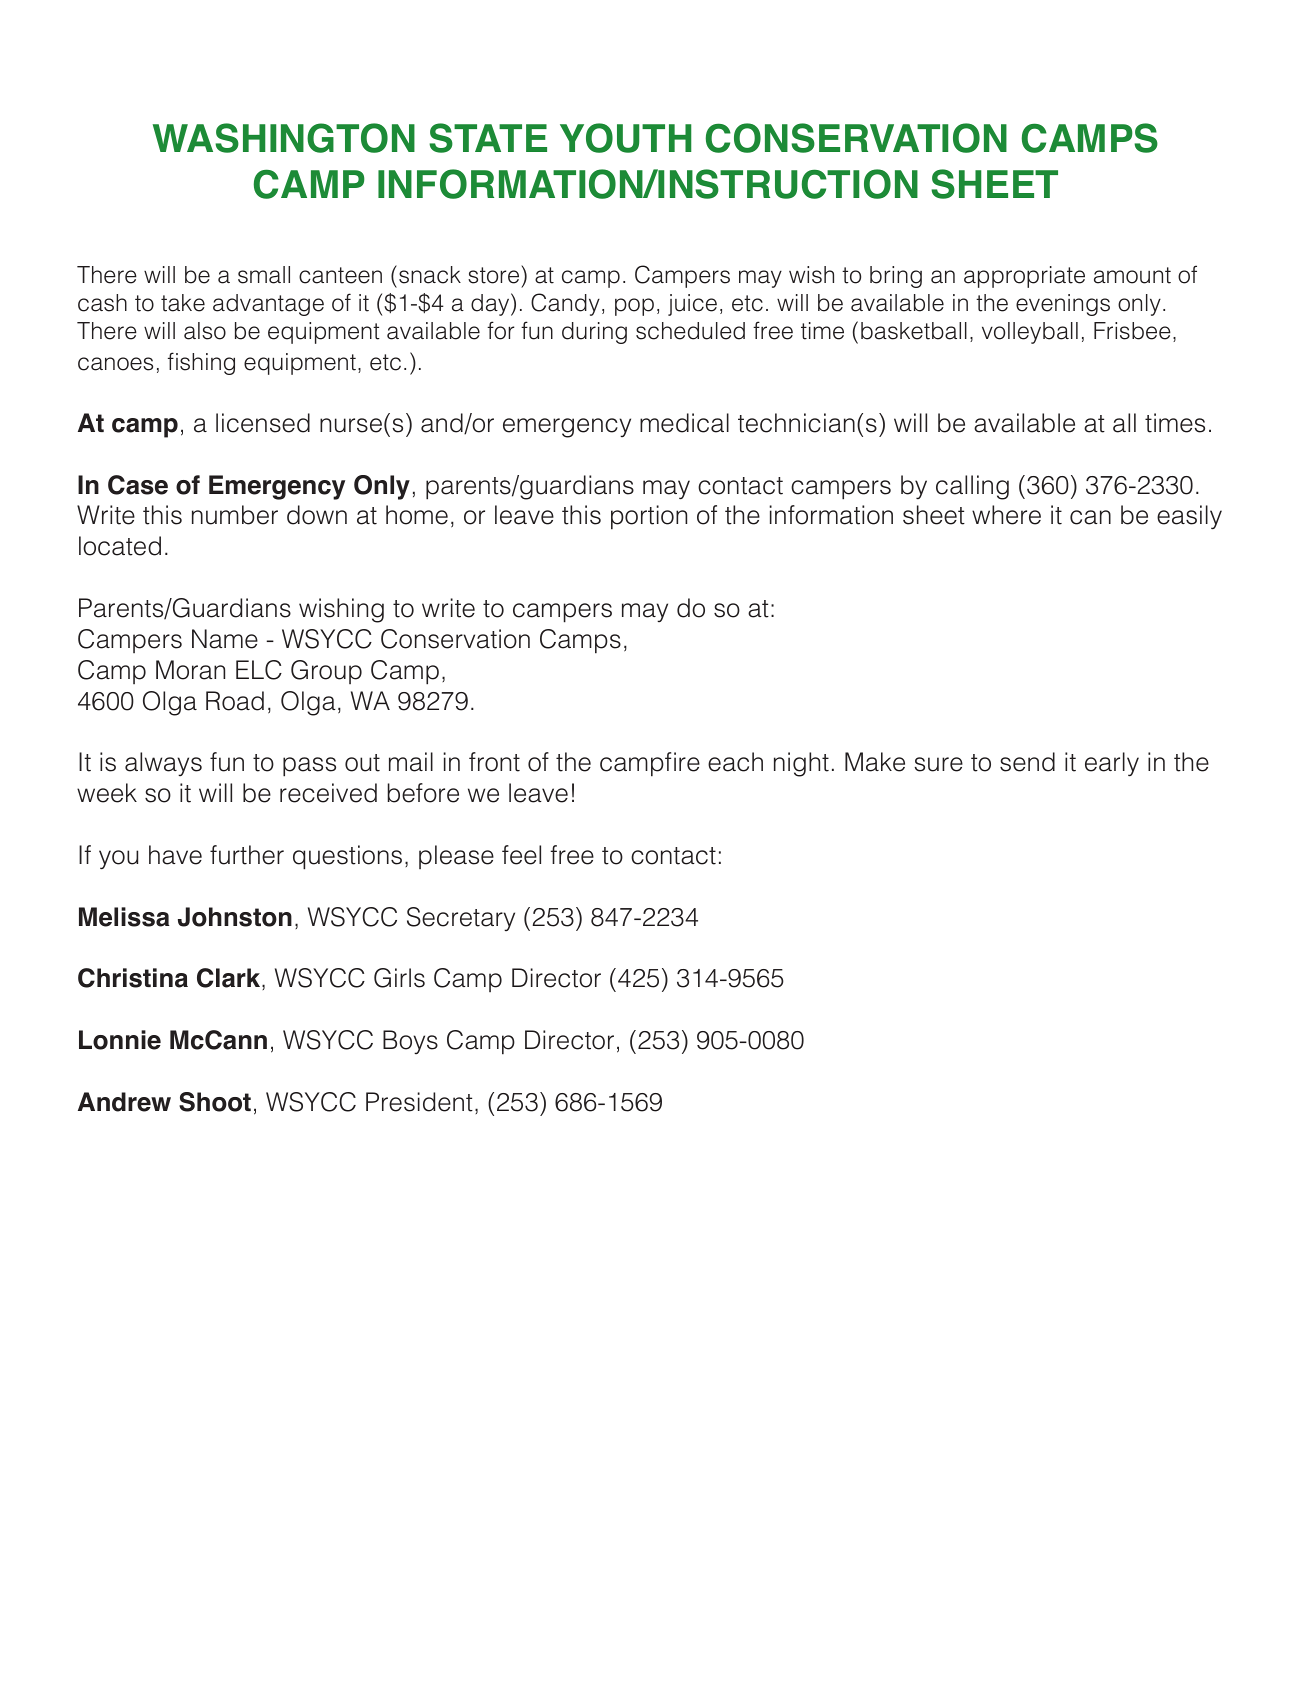  I want to click on appropriate, so click(1024, 277).
